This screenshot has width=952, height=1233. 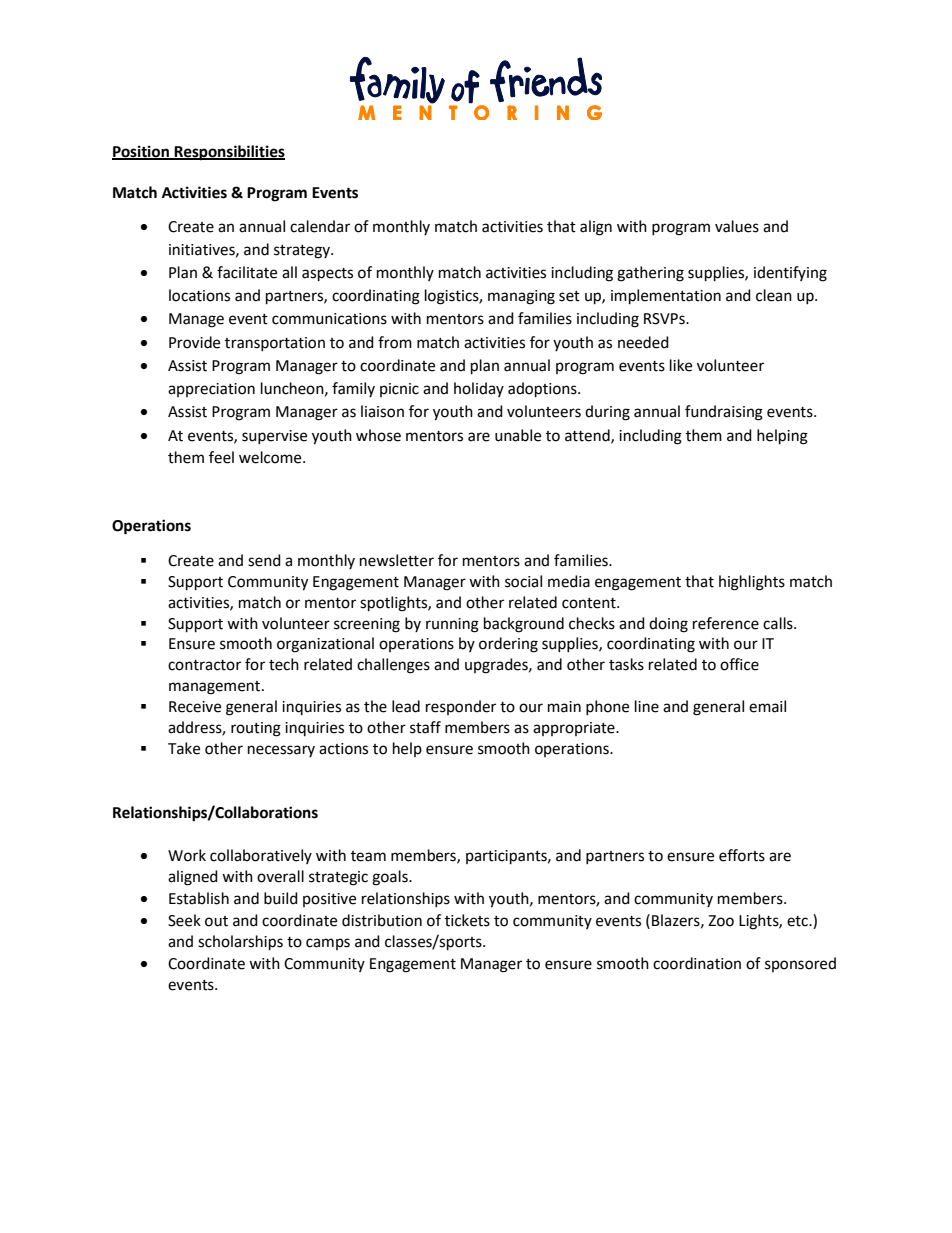 I want to click on managing, so click(x=521, y=297).
